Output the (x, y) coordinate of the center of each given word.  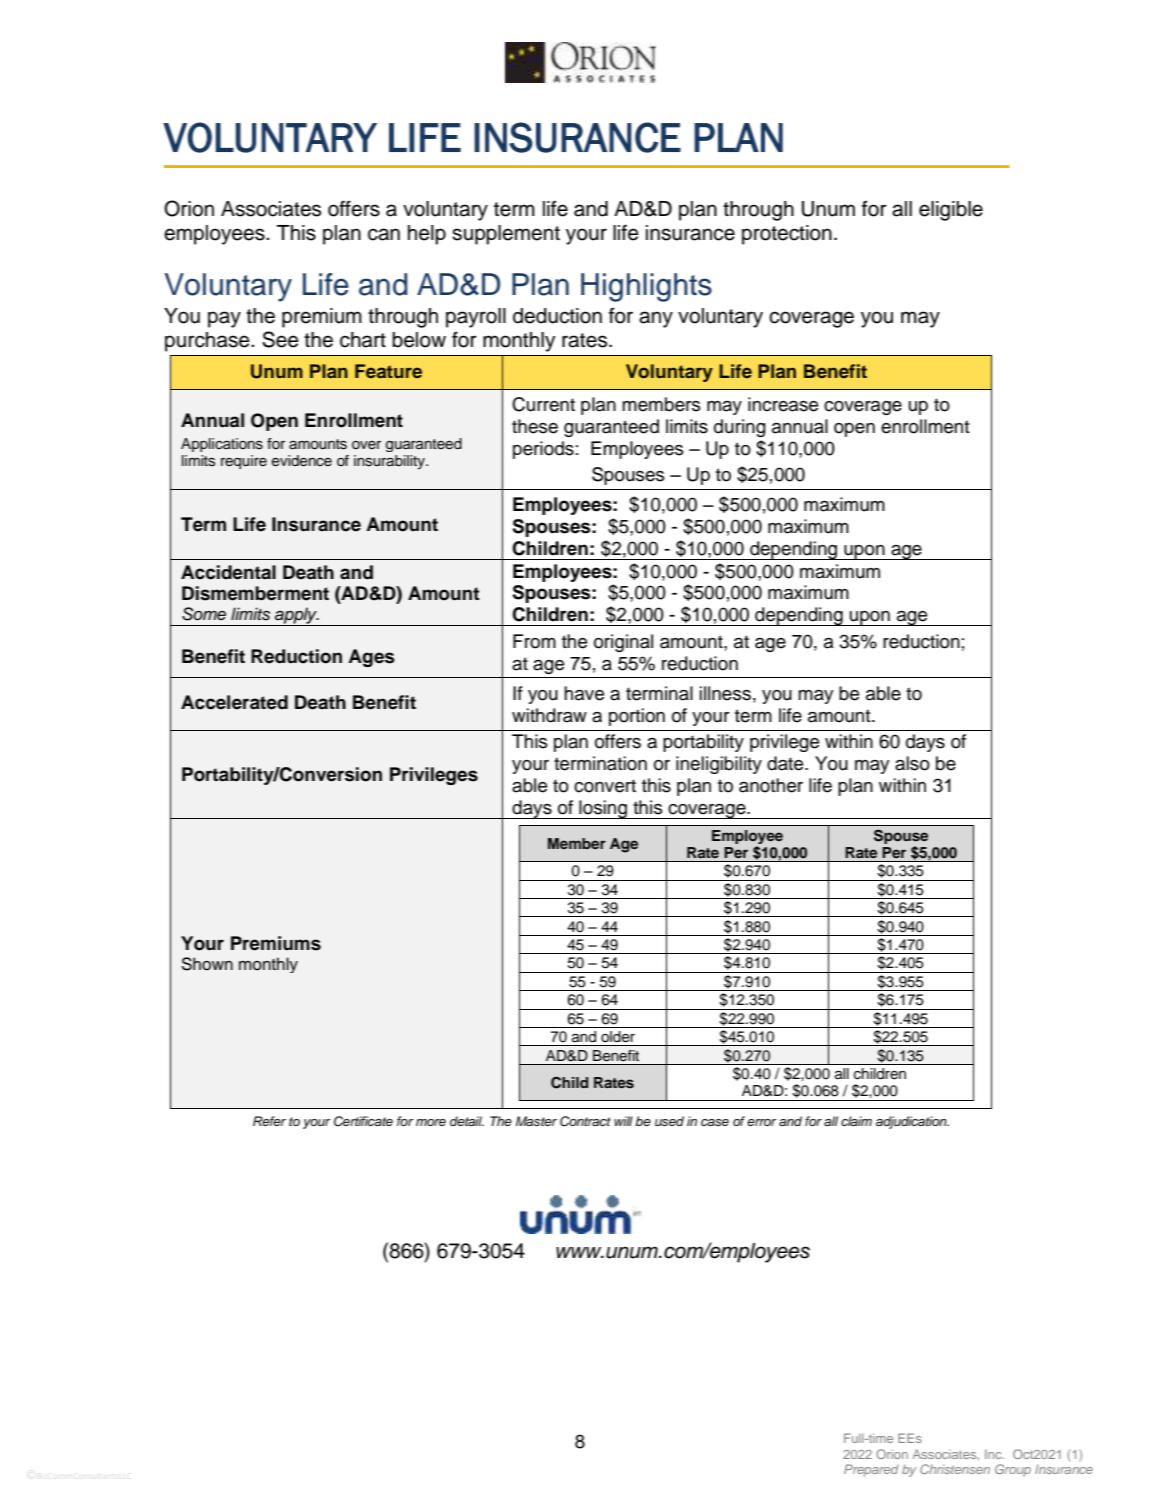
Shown (207, 964)
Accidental (228, 572)
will (623, 1121)
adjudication (912, 1122)
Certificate (363, 1121)
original (623, 643)
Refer (269, 1121)
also (912, 763)
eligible (951, 211)
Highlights (646, 287)
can (384, 234)
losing (603, 809)
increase (783, 404)
